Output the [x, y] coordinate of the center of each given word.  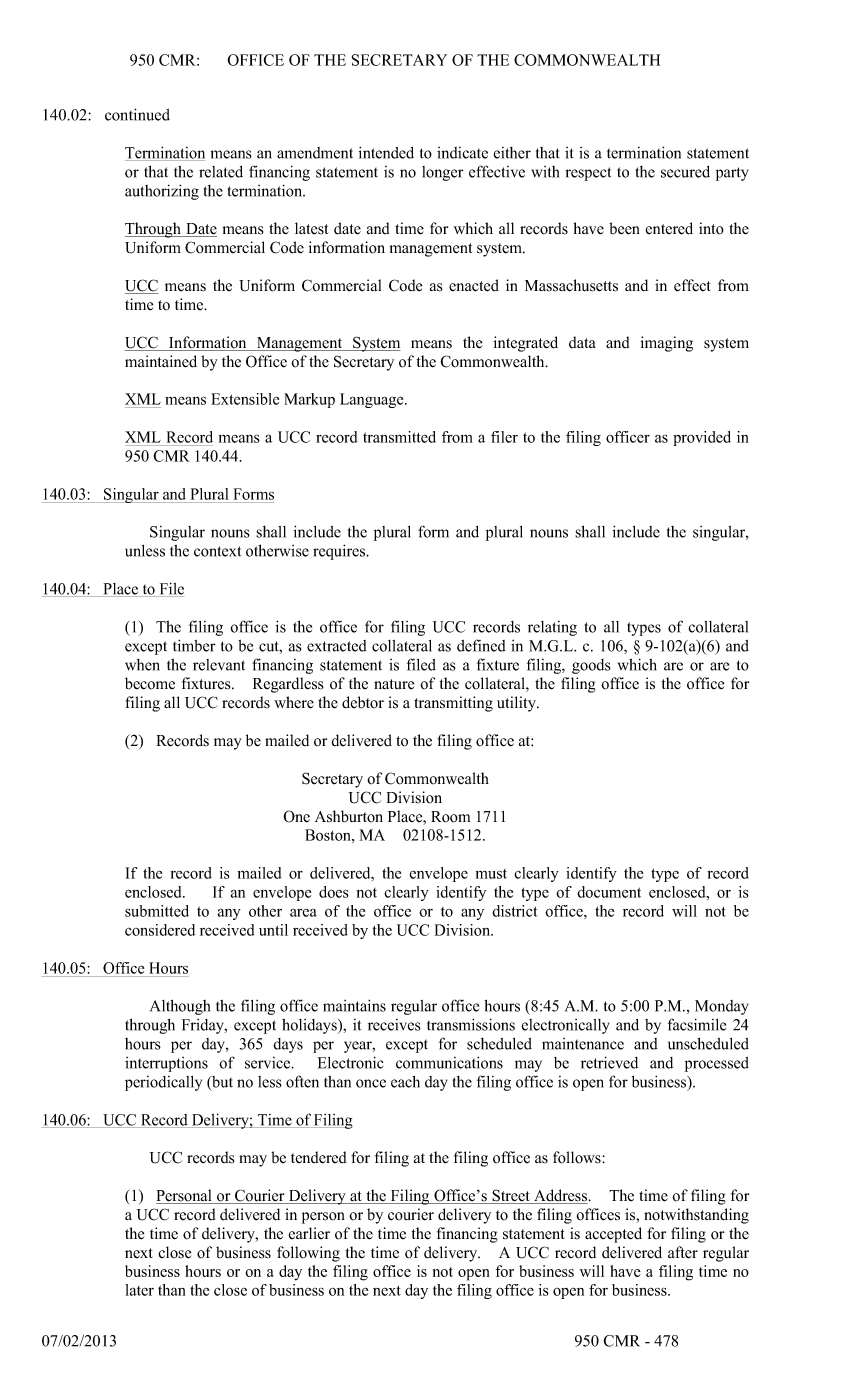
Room [450, 817]
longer [443, 173]
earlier [309, 1233]
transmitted [399, 437]
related [221, 172]
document [609, 892]
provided [702, 438]
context [217, 551]
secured [685, 172]
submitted [157, 911]
